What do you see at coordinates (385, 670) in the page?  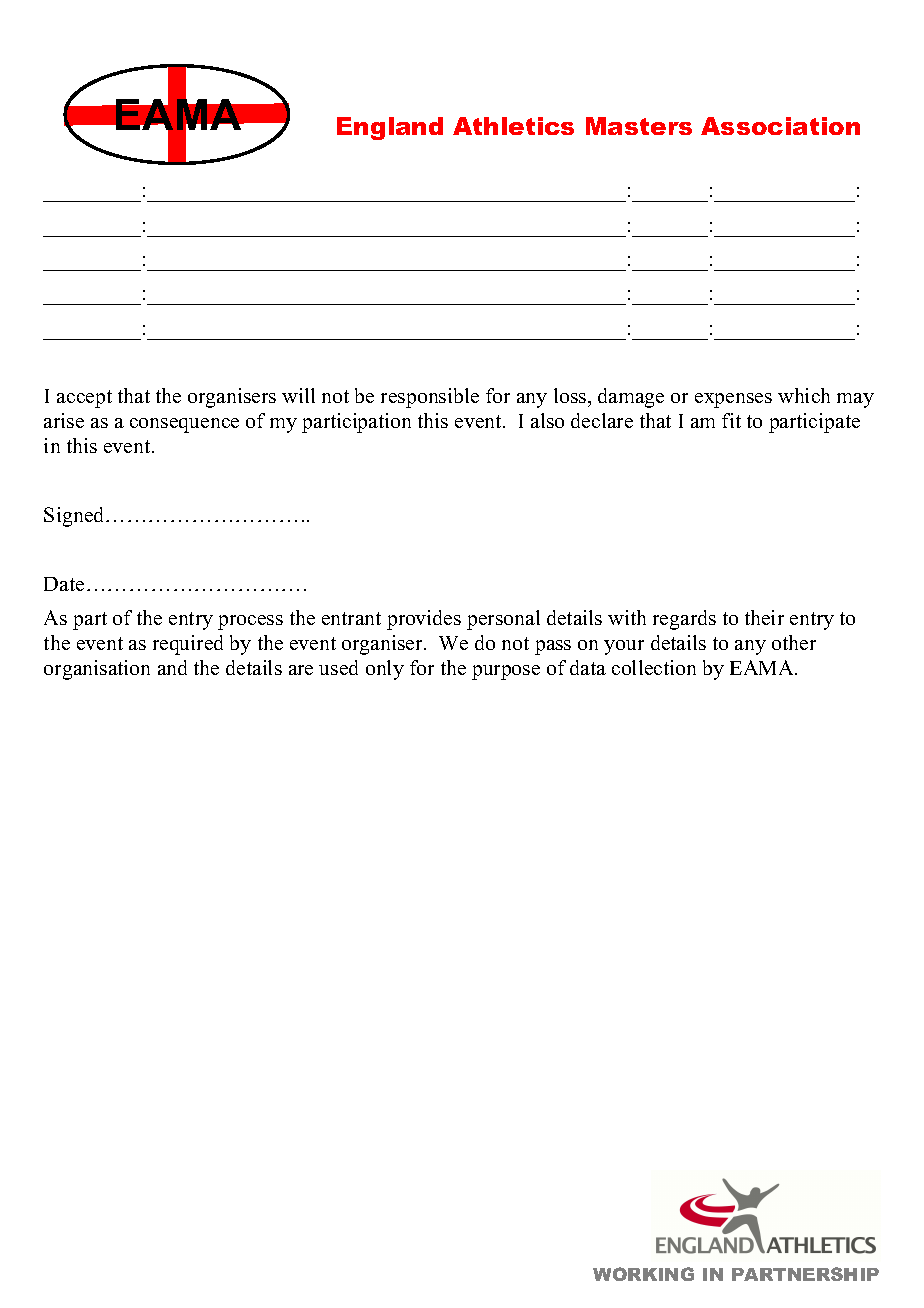 I see `only` at bounding box center [385, 670].
